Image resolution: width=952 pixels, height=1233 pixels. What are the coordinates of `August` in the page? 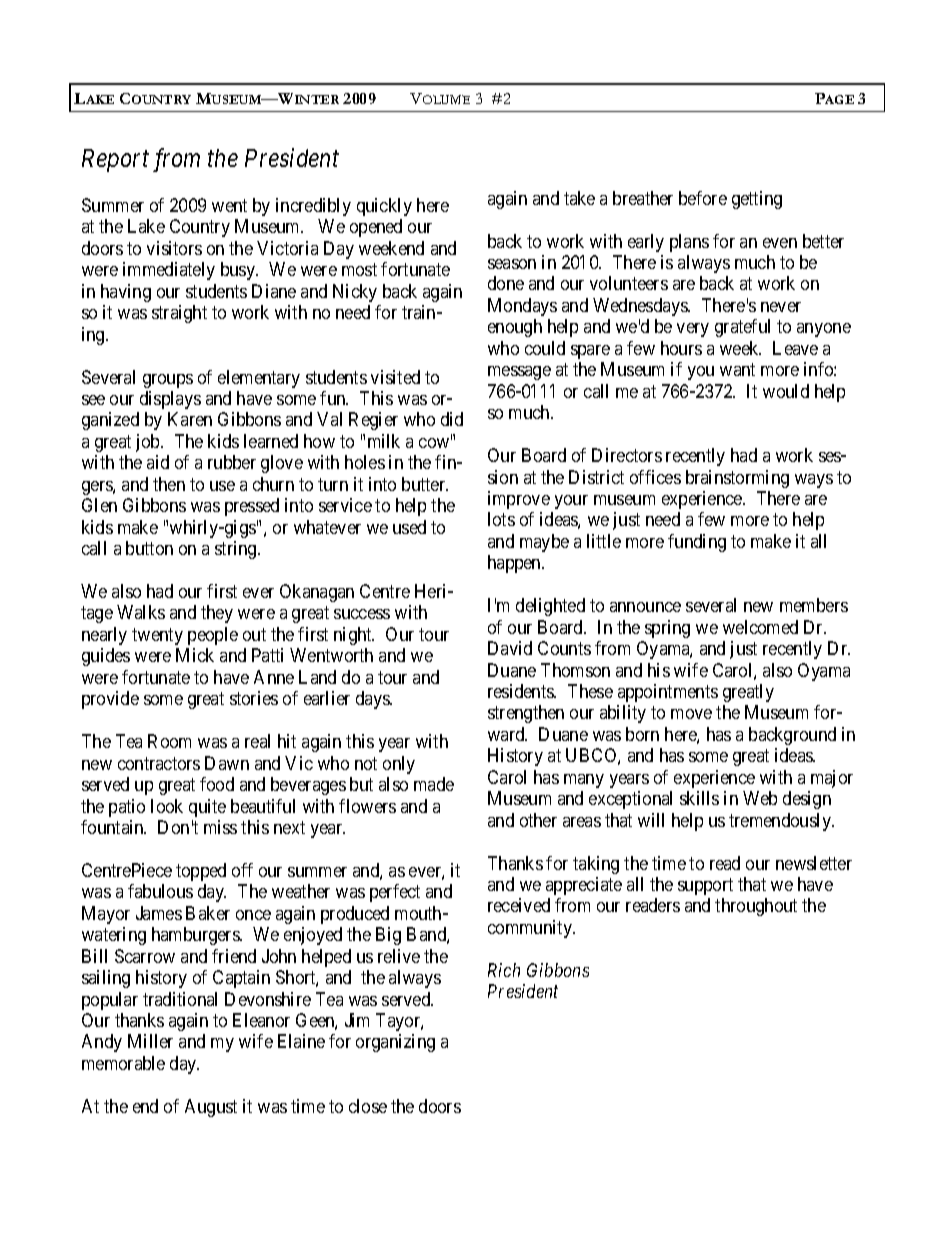 It's located at (211, 1108).
